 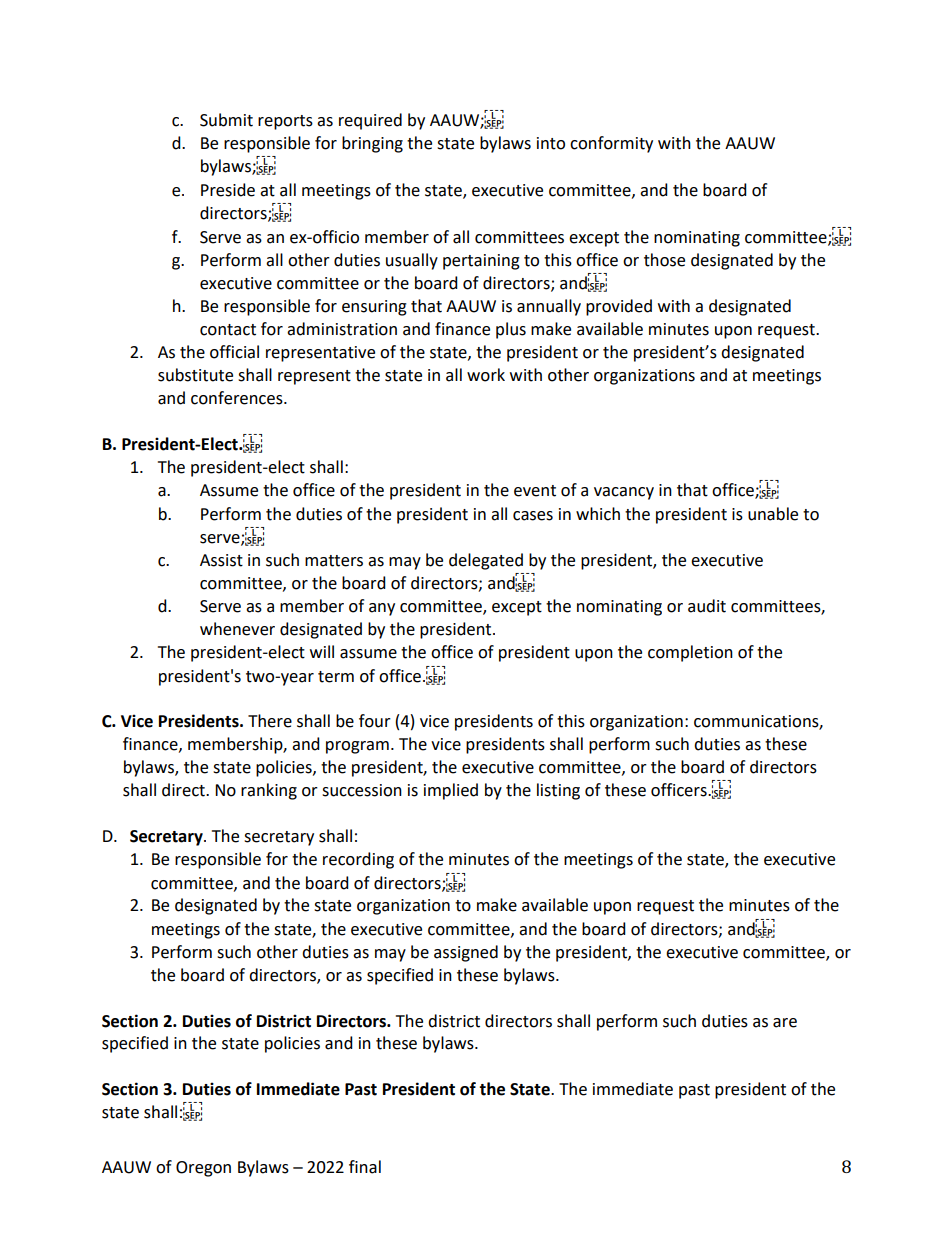 What do you see at coordinates (237, 629) in the screenshot?
I see `whenever` at bounding box center [237, 629].
